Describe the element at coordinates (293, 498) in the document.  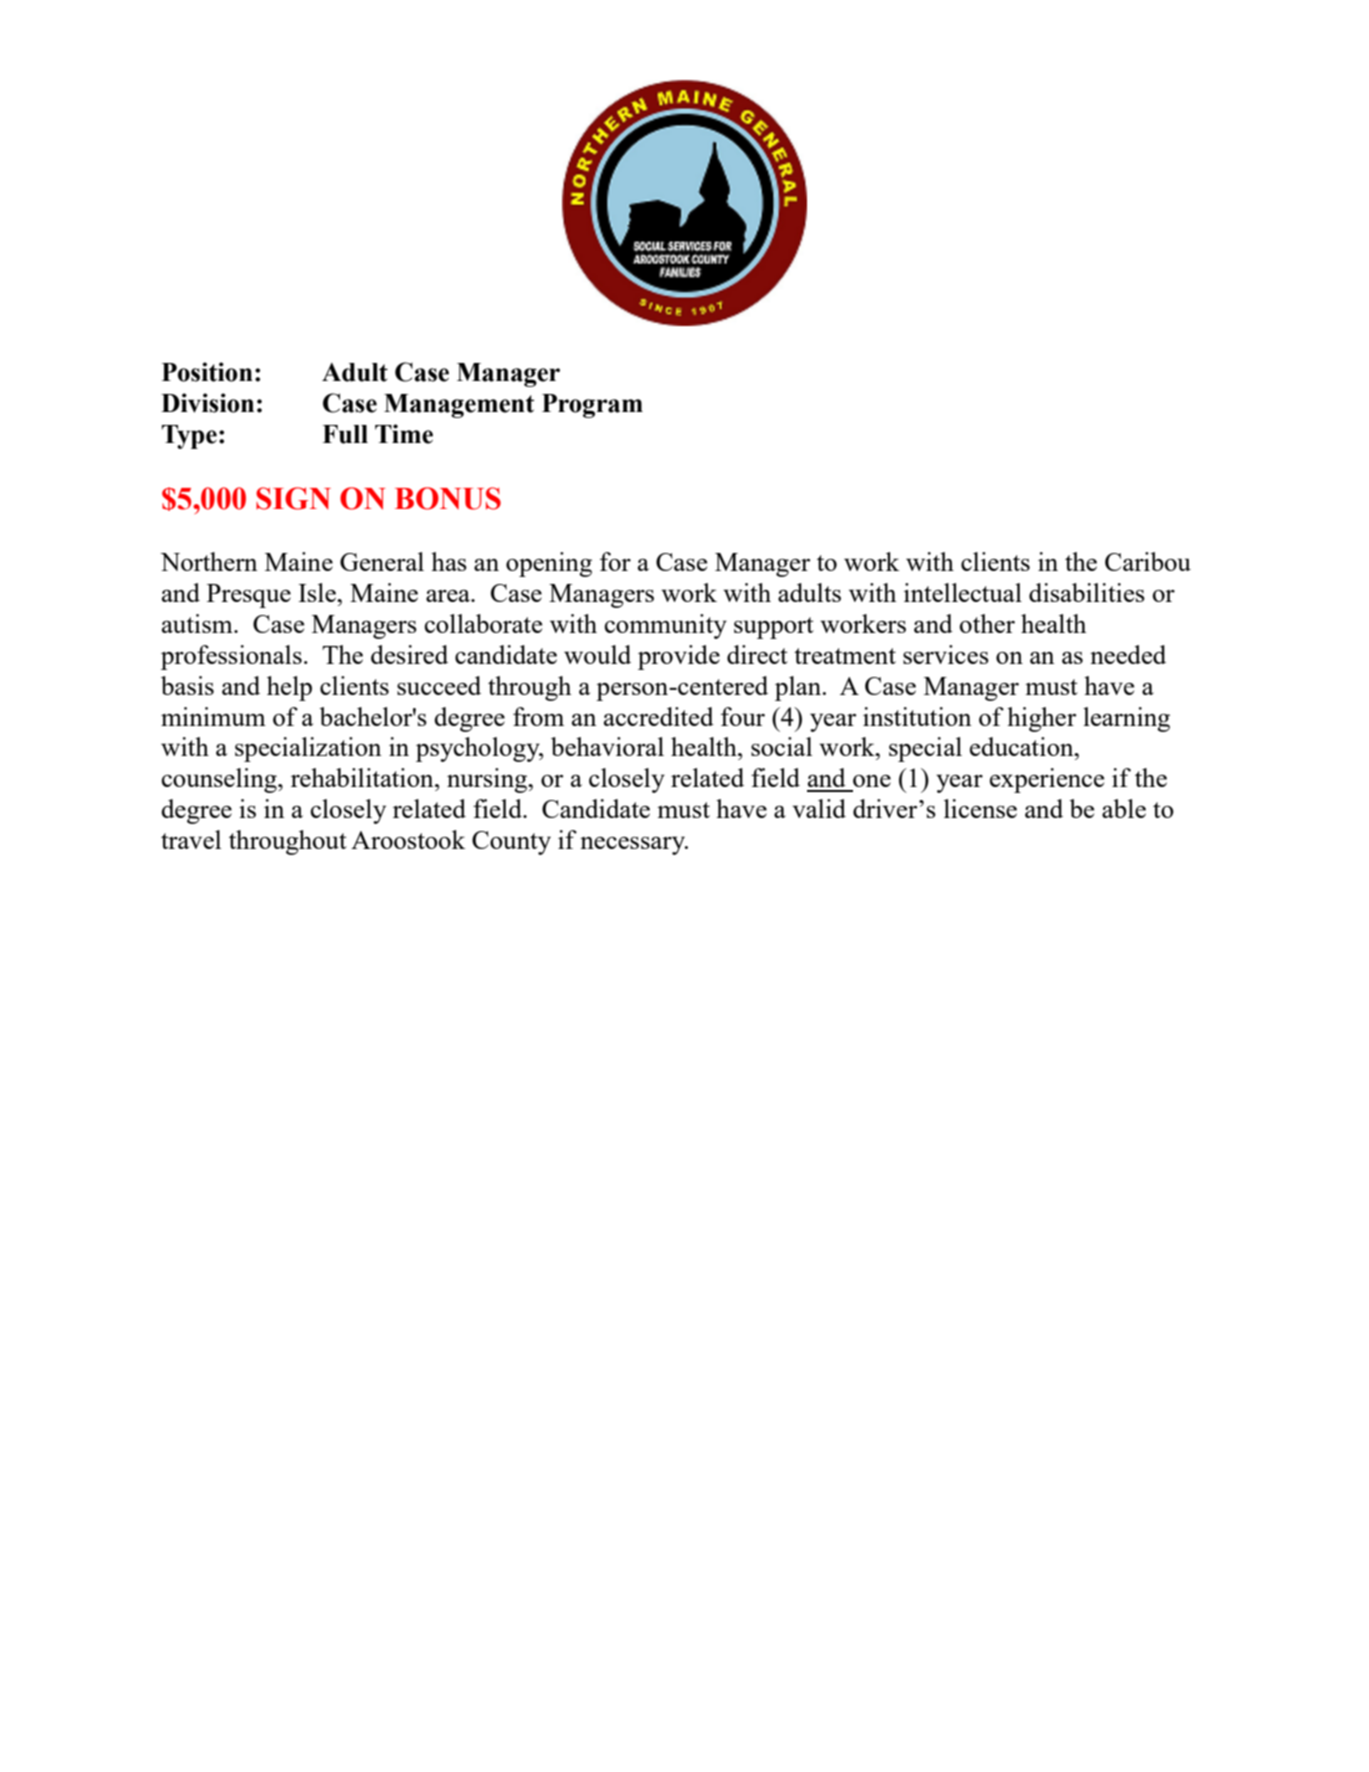
I see `SIGN` at that location.
